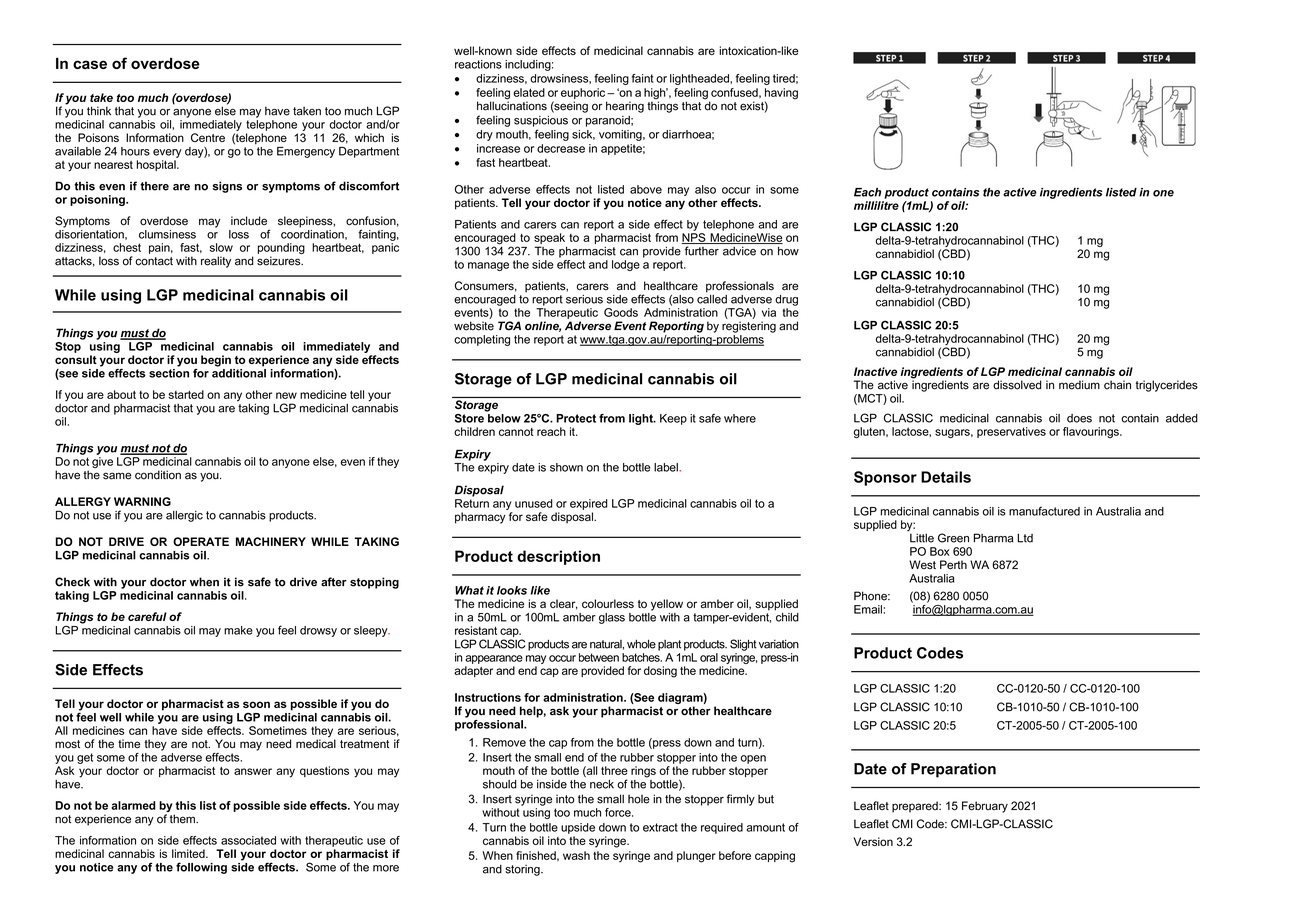 The height and width of the screenshot is (924, 1308). Describe the element at coordinates (576, 855) in the screenshot. I see `wash` at that location.
